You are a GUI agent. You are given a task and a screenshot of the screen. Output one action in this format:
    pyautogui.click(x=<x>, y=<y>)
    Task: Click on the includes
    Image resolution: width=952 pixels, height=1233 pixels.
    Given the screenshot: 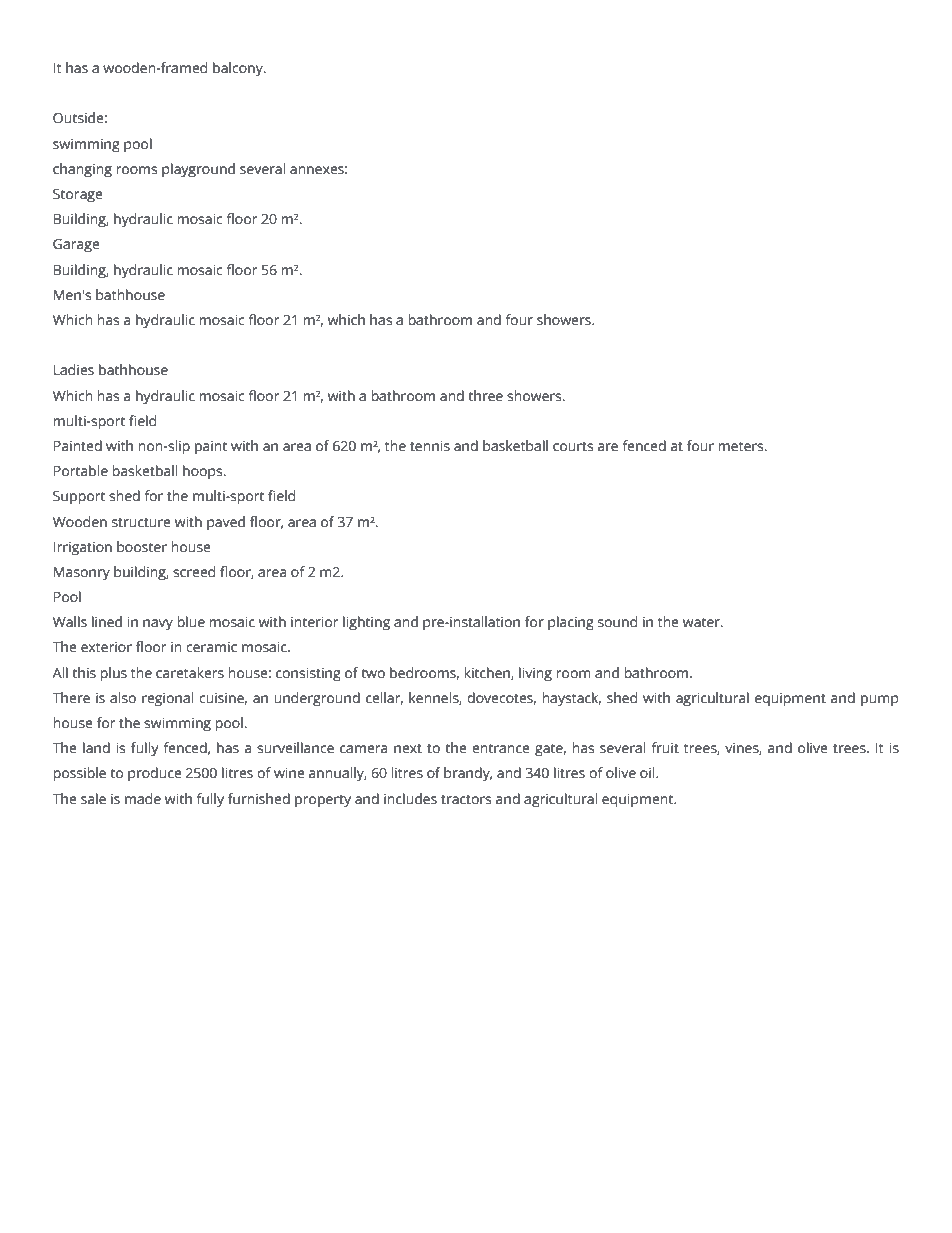 What is the action you would take?
    pyautogui.click(x=410, y=799)
